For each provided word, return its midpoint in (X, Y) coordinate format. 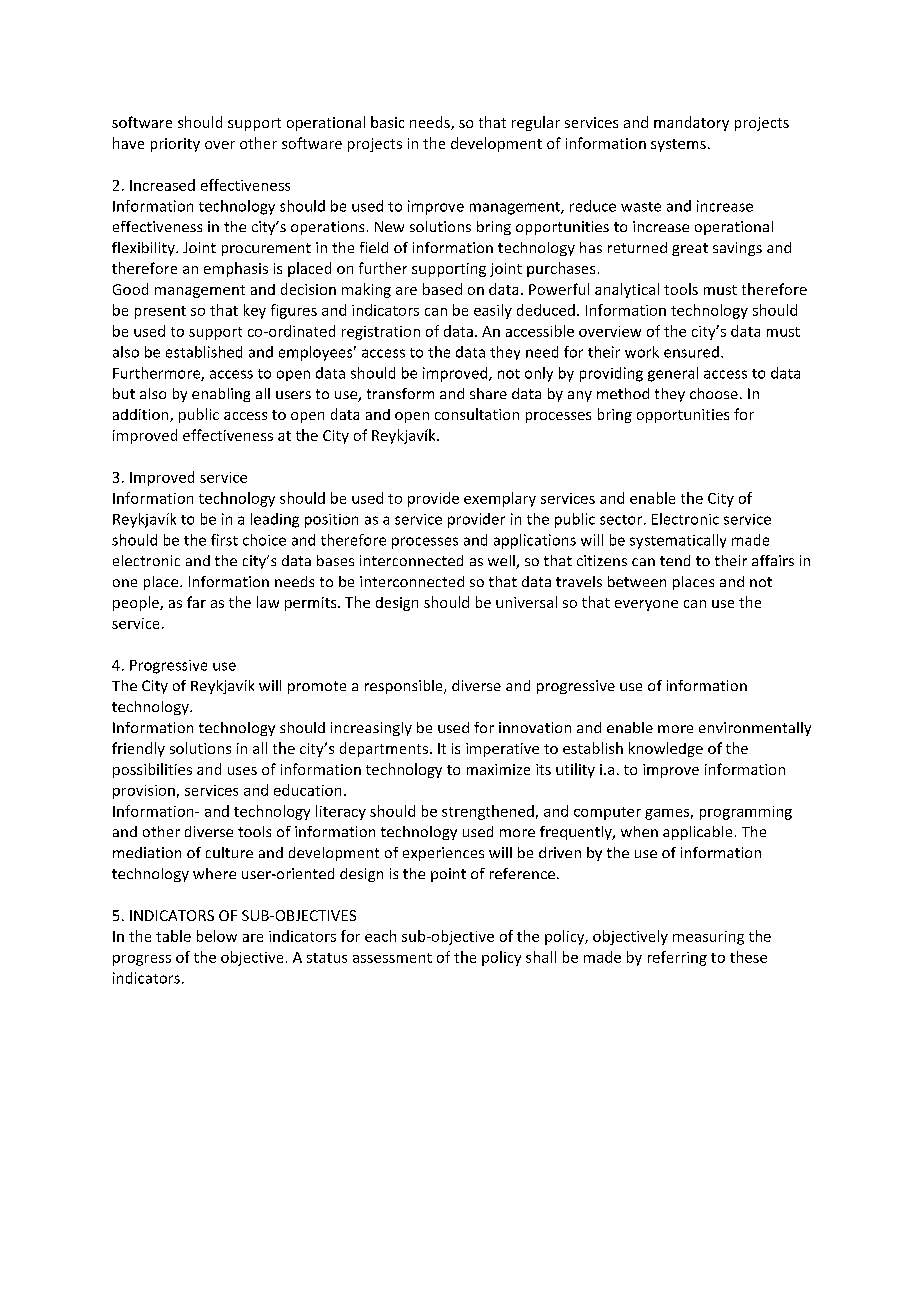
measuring (708, 938)
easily (493, 311)
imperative (502, 750)
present (160, 312)
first (224, 540)
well (502, 562)
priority (175, 145)
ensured (691, 352)
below (217, 936)
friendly (138, 749)
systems (678, 145)
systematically (678, 541)
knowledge (666, 749)
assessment (392, 958)
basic (387, 122)
